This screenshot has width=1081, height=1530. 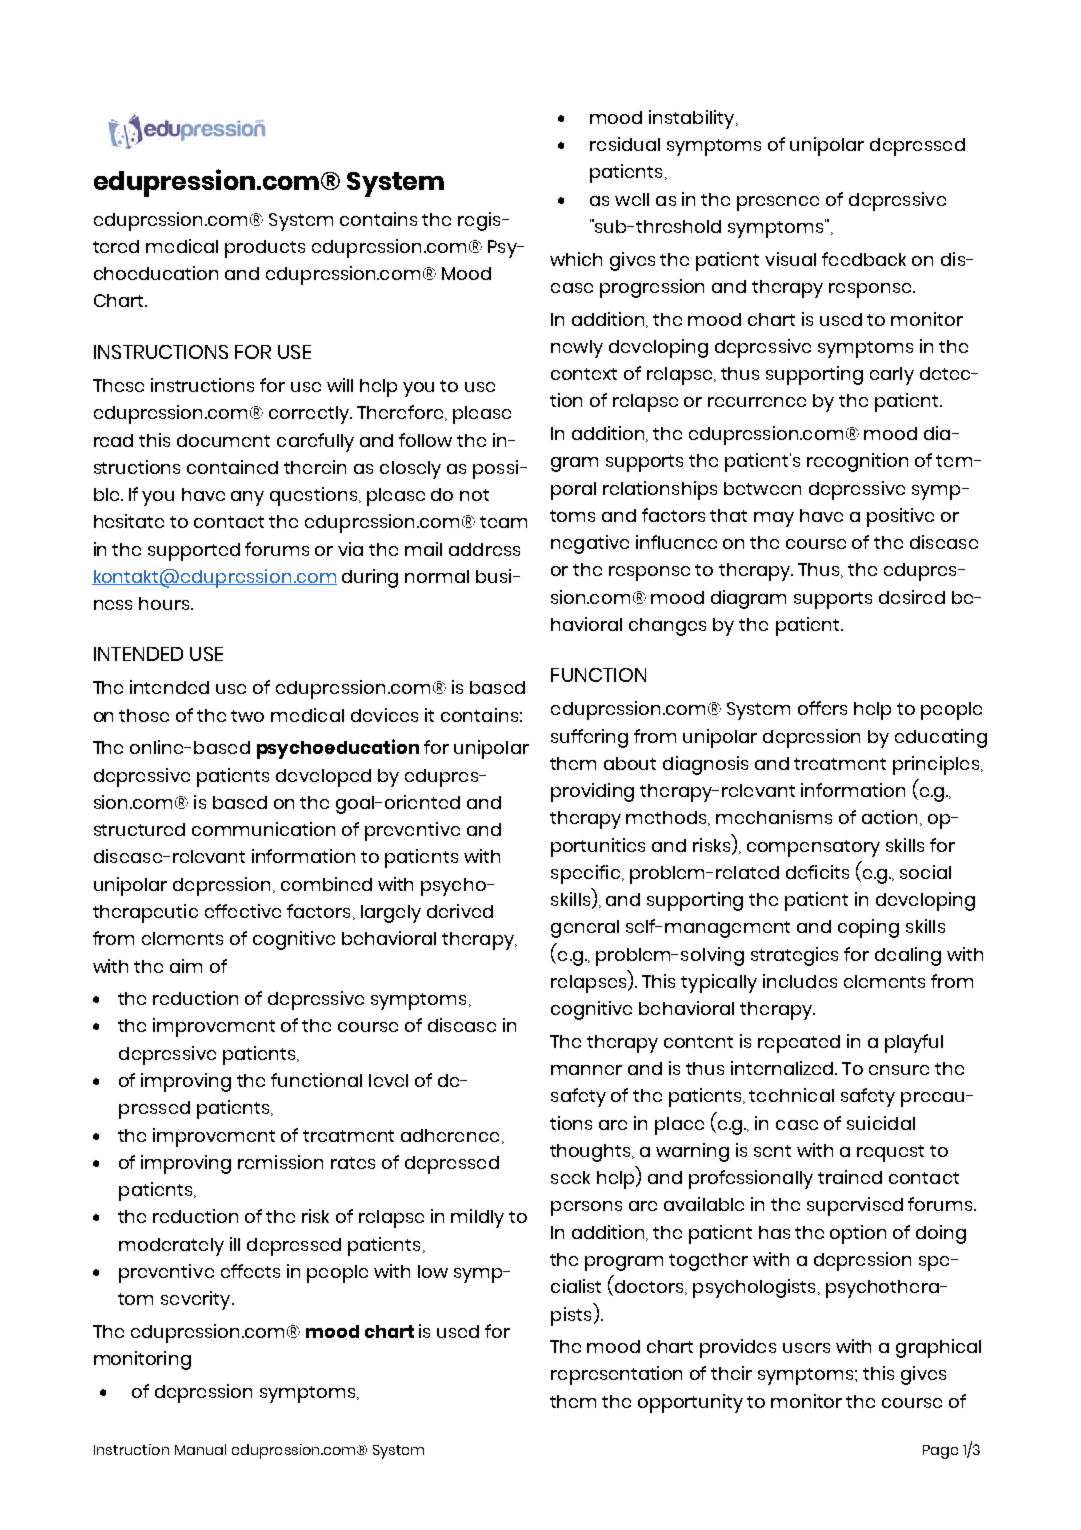 I want to click on positive, so click(x=900, y=517).
